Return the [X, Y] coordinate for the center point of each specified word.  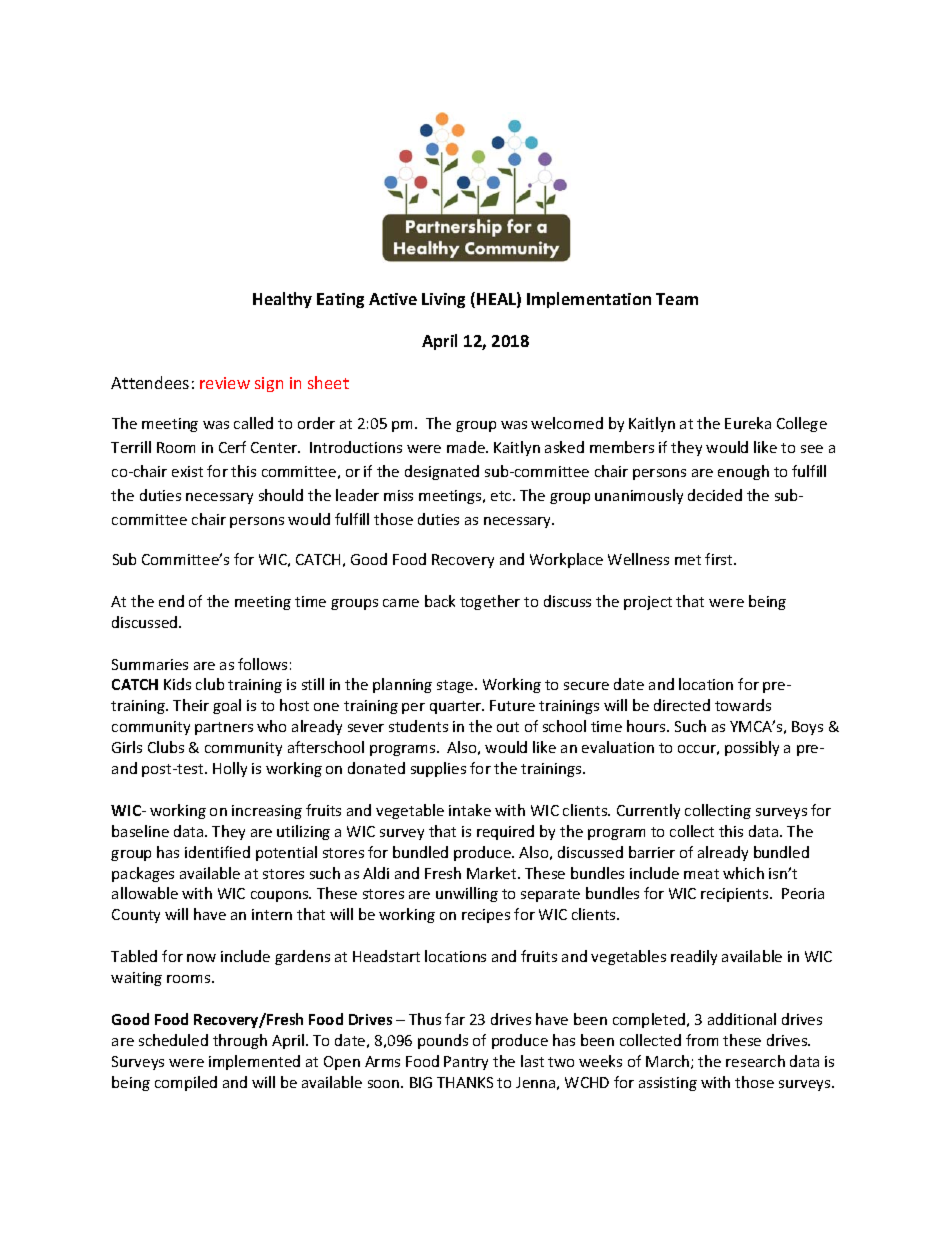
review [225, 383]
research [755, 1061]
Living [443, 300]
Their [191, 705]
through [240, 1041]
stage [456, 686]
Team [677, 299]
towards [743, 705]
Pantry [466, 1063]
